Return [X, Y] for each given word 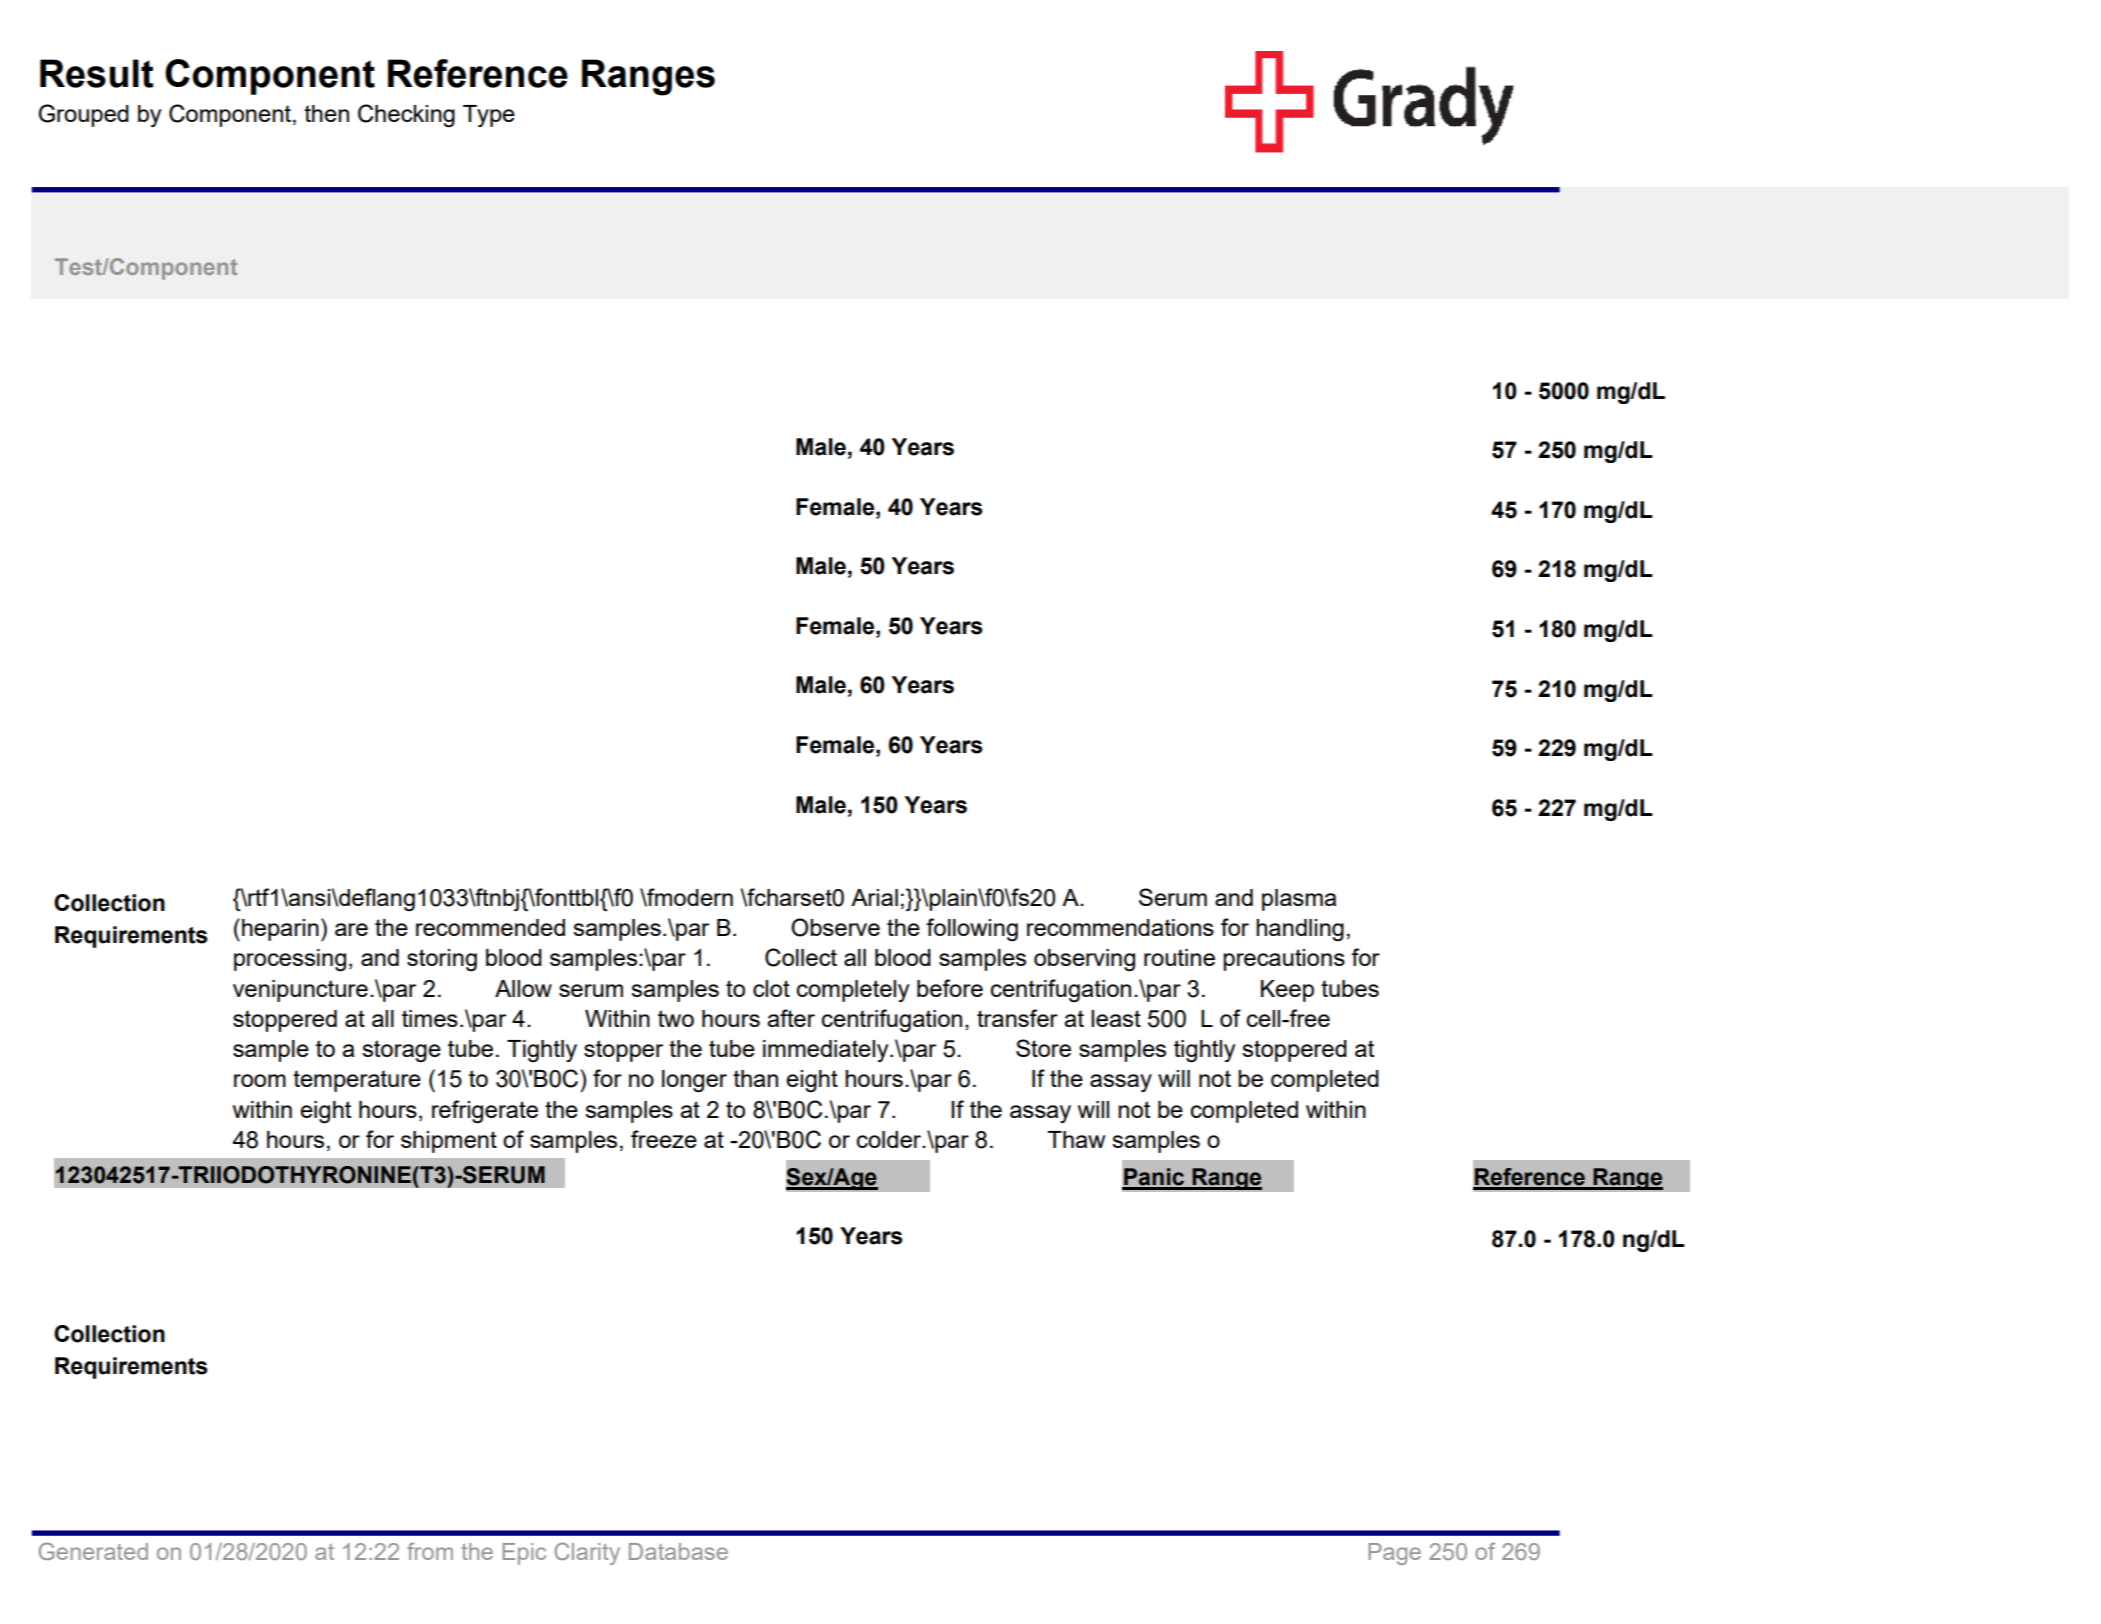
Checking [406, 116]
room [260, 1080]
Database [678, 1551]
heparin [280, 930]
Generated [93, 1551]
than [755, 1078]
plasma [1299, 900]
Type [489, 116]
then [326, 113]
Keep [1287, 991]
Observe [835, 927]
